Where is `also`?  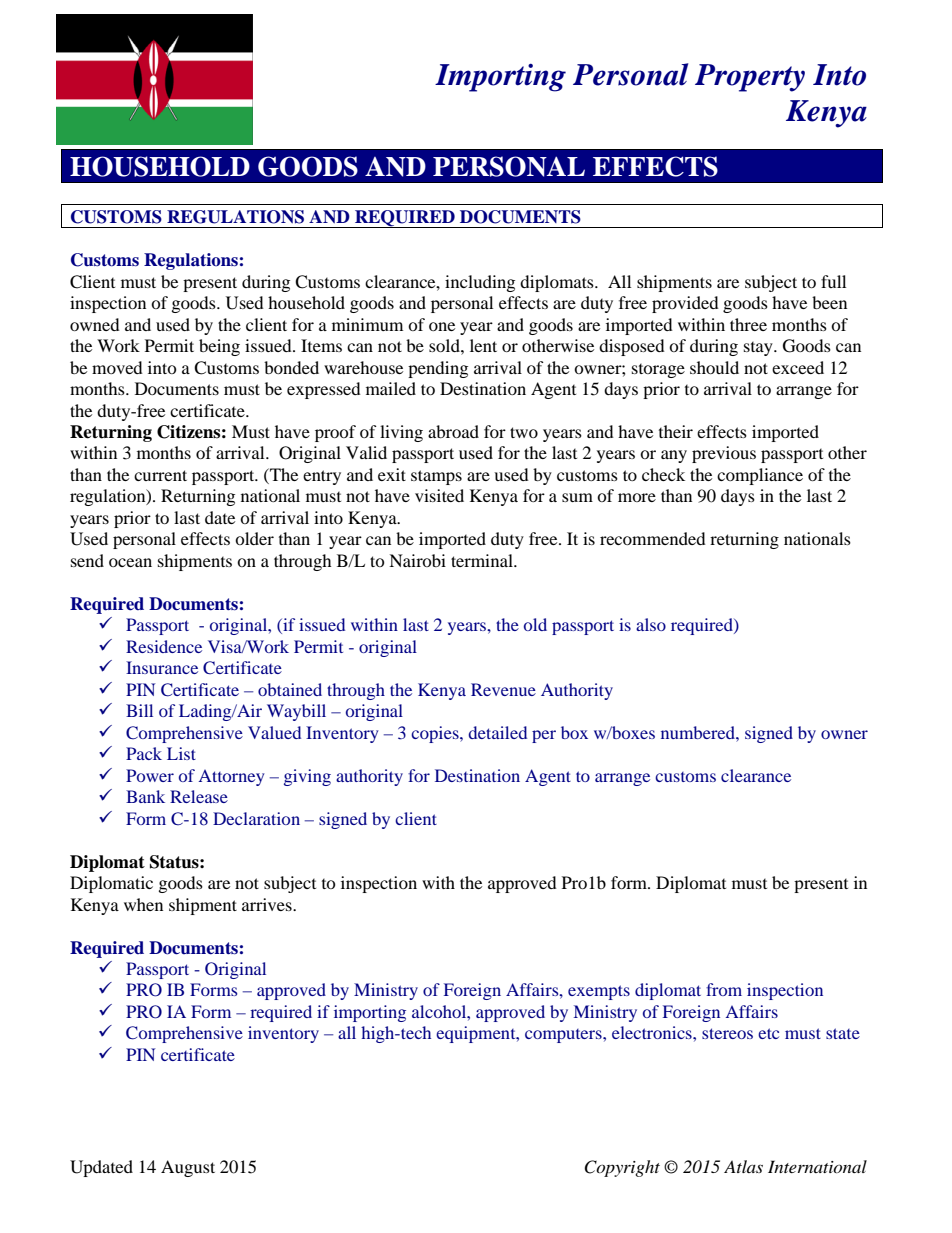
also is located at coordinates (651, 624).
